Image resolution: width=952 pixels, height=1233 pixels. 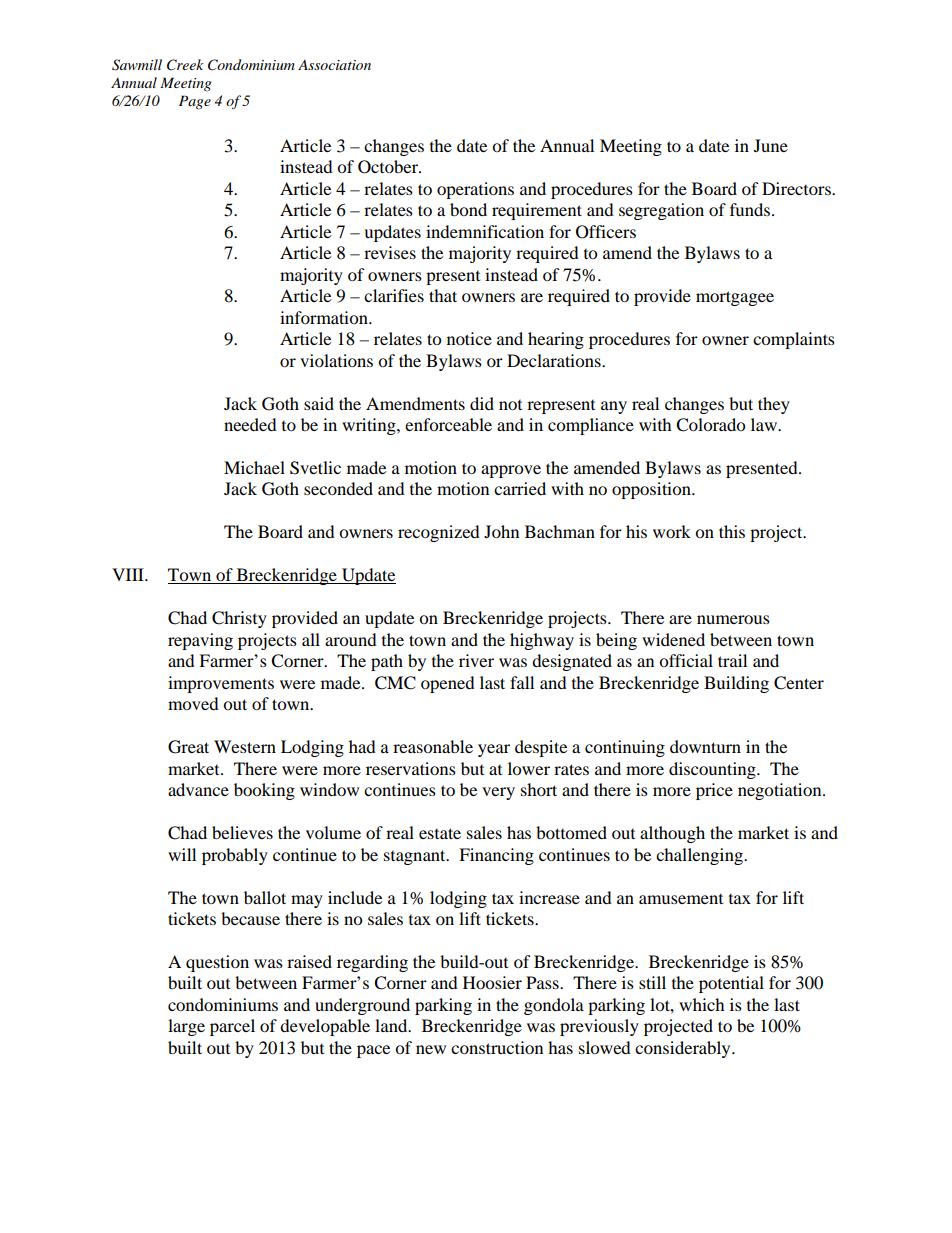 What do you see at coordinates (186, 1027) in the screenshot?
I see `large` at bounding box center [186, 1027].
